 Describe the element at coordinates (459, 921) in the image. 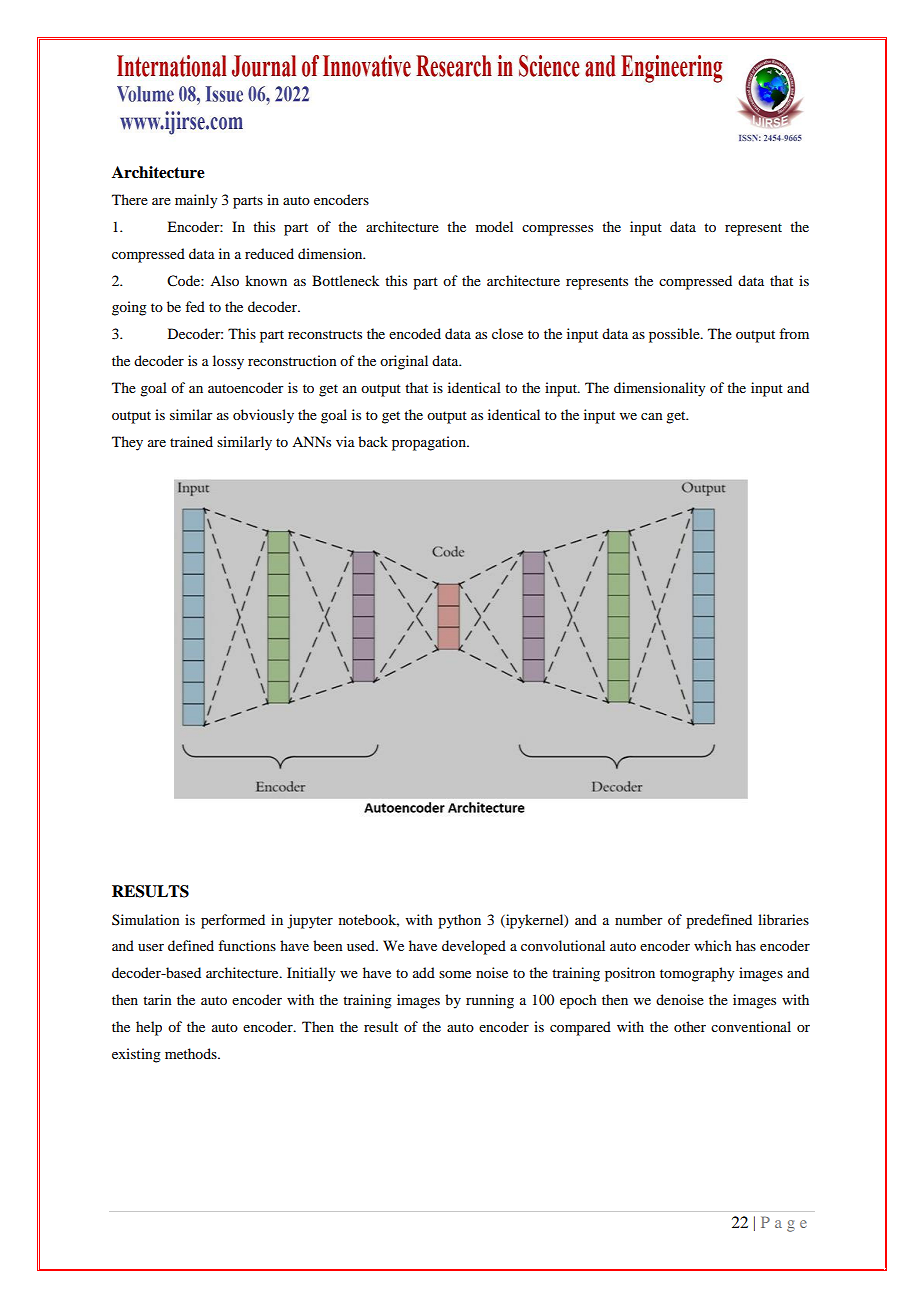

I see `python` at that location.
